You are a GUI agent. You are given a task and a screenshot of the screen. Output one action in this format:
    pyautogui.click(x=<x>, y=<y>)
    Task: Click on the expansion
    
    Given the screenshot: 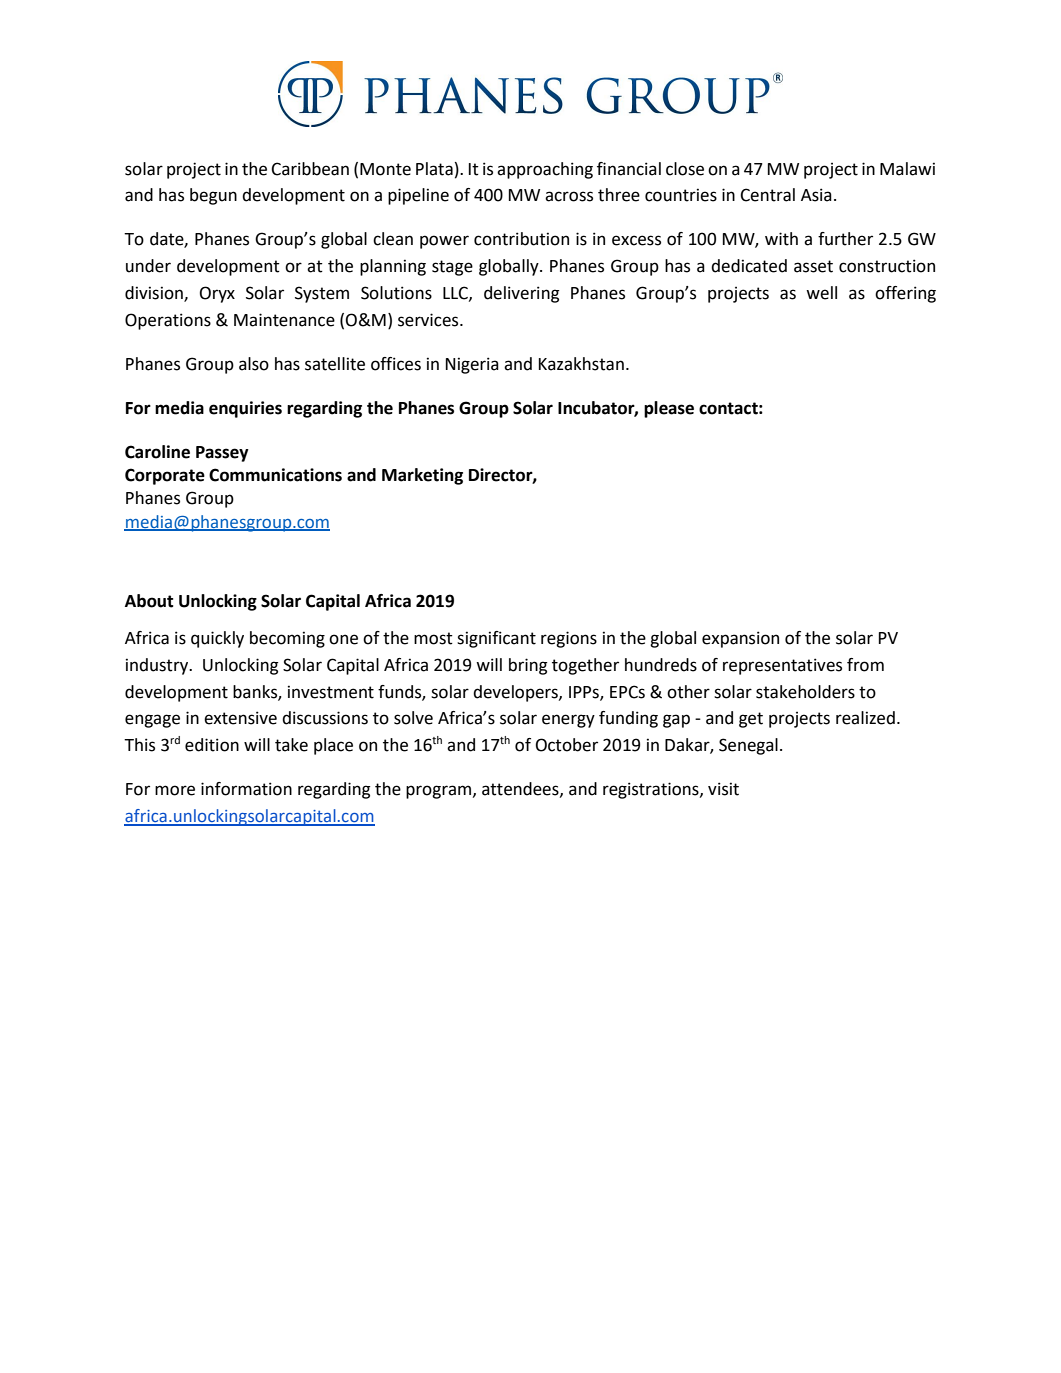 What is the action you would take?
    pyautogui.click(x=740, y=639)
